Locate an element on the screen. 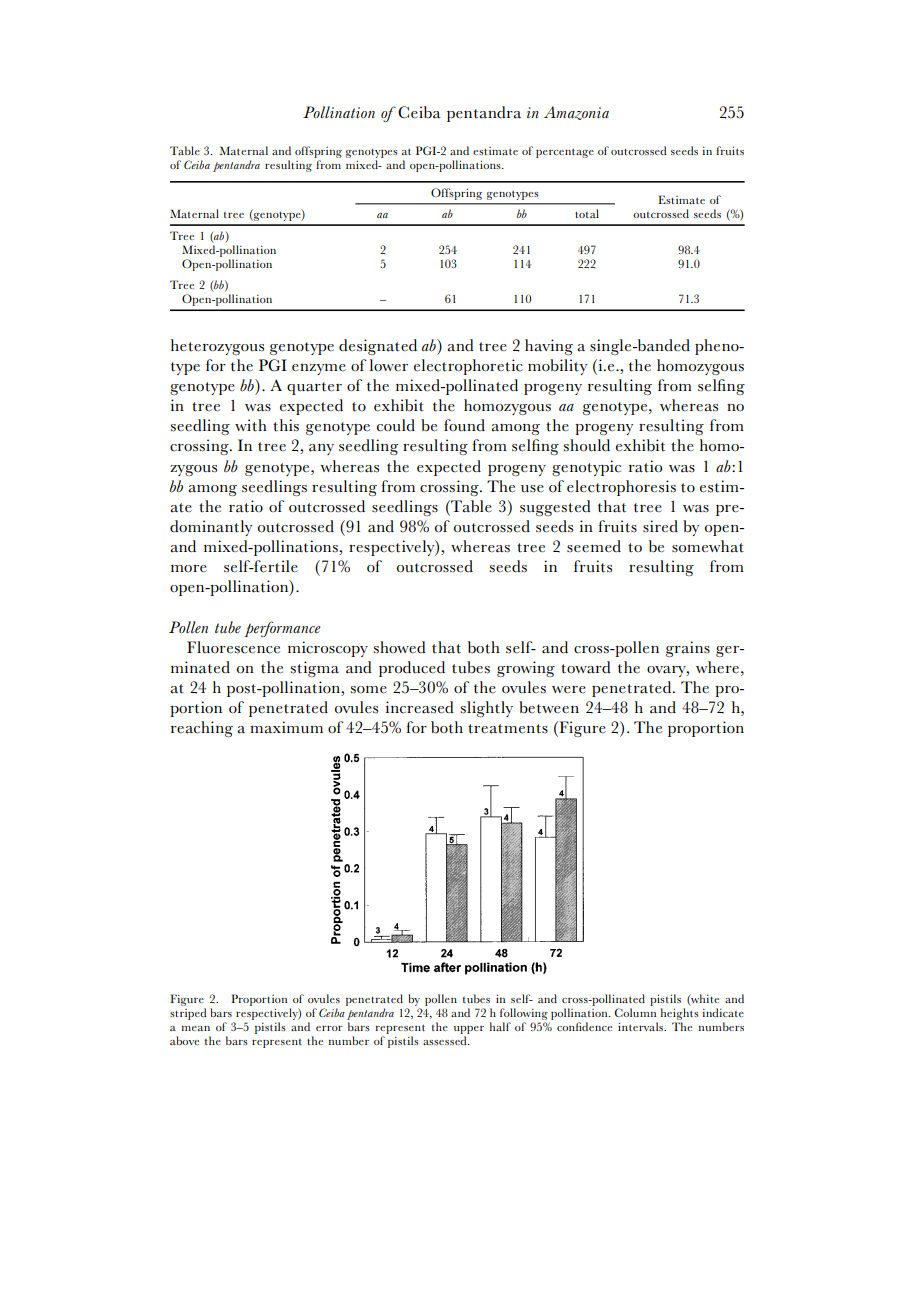 The width and height of the screenshot is (924, 1308). mean is located at coordinates (196, 1028).
